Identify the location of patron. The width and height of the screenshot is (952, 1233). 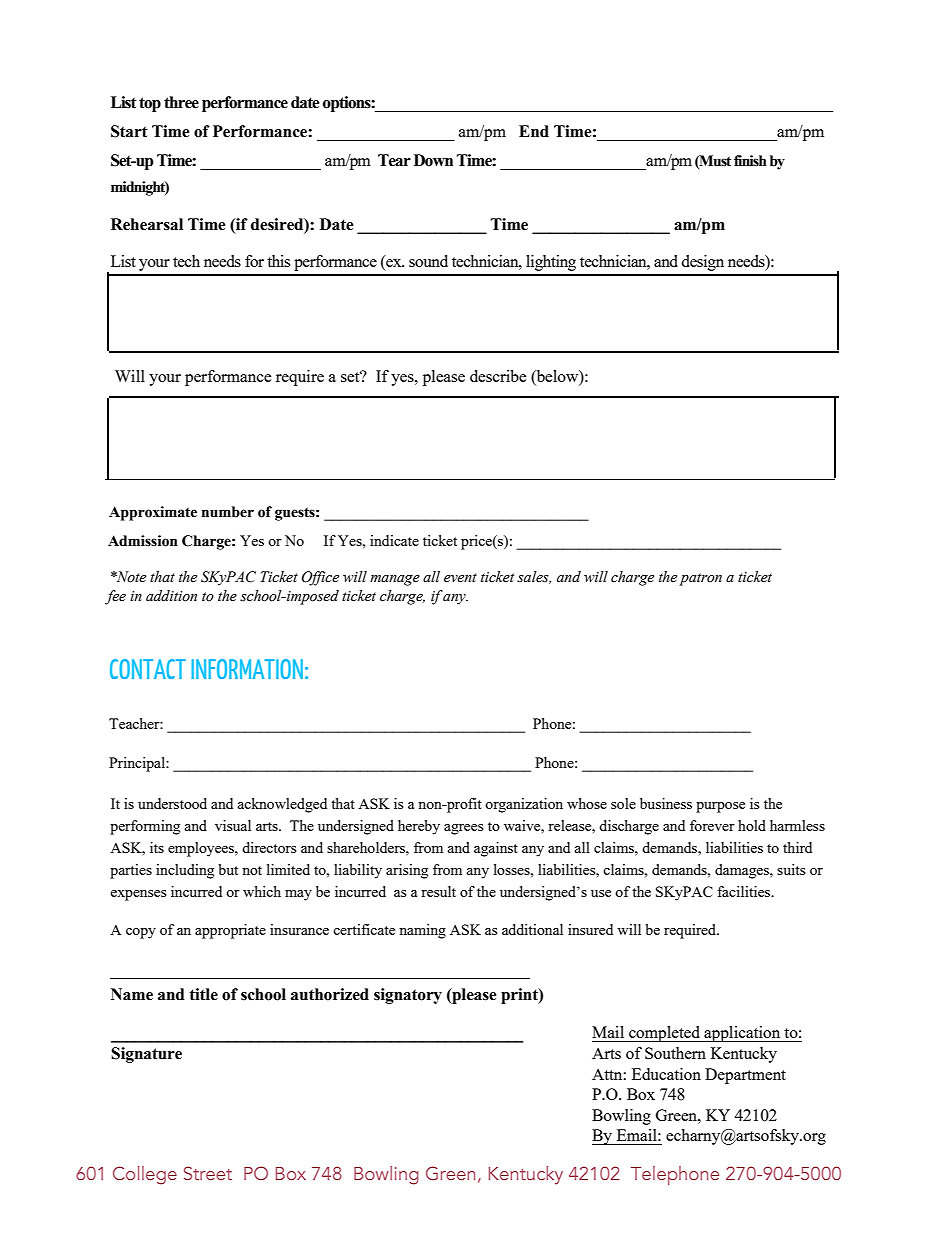
(700, 579).
